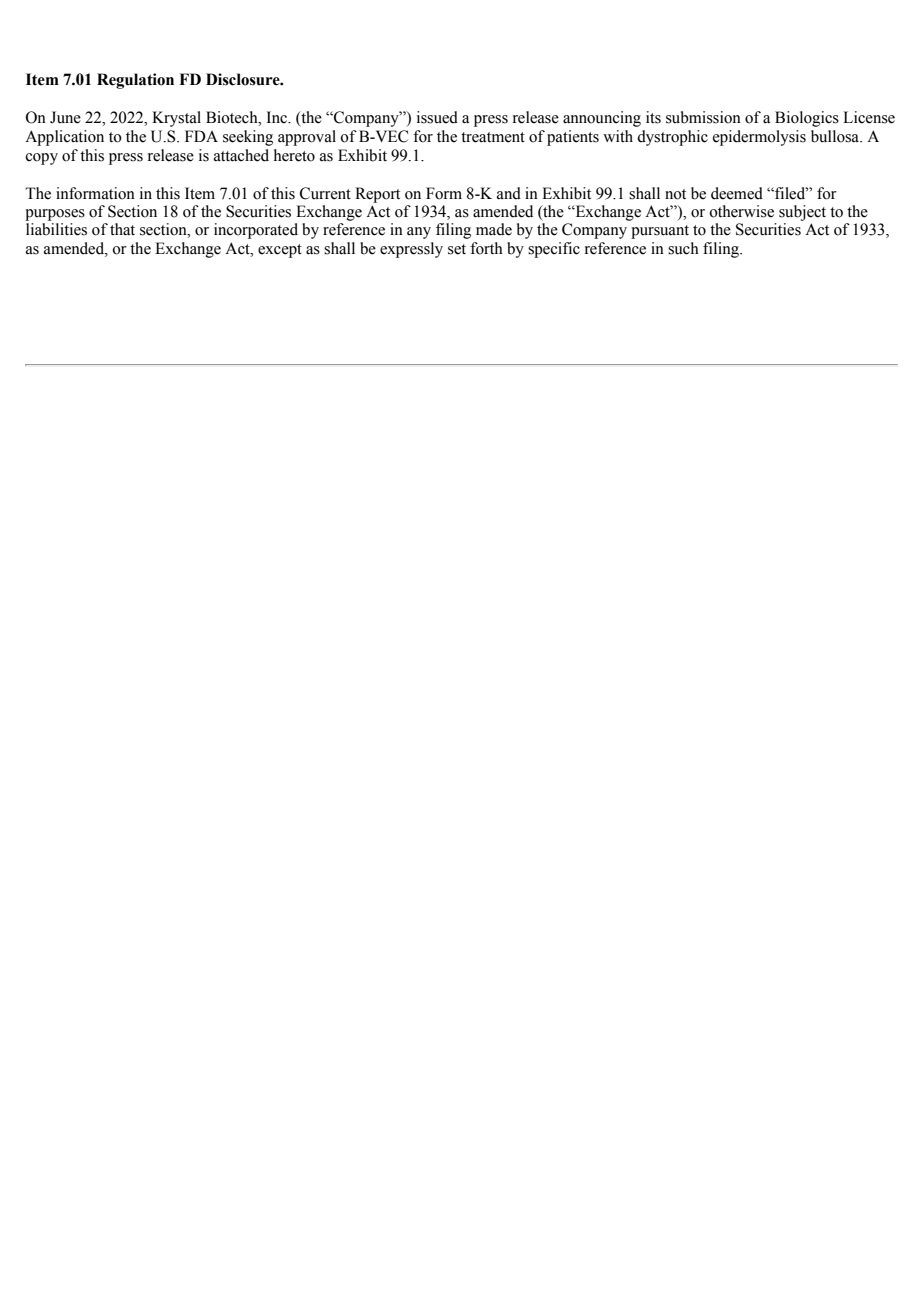 This page has height=1308, width=924. Describe the element at coordinates (703, 117) in the page. I see `submission` at that location.
